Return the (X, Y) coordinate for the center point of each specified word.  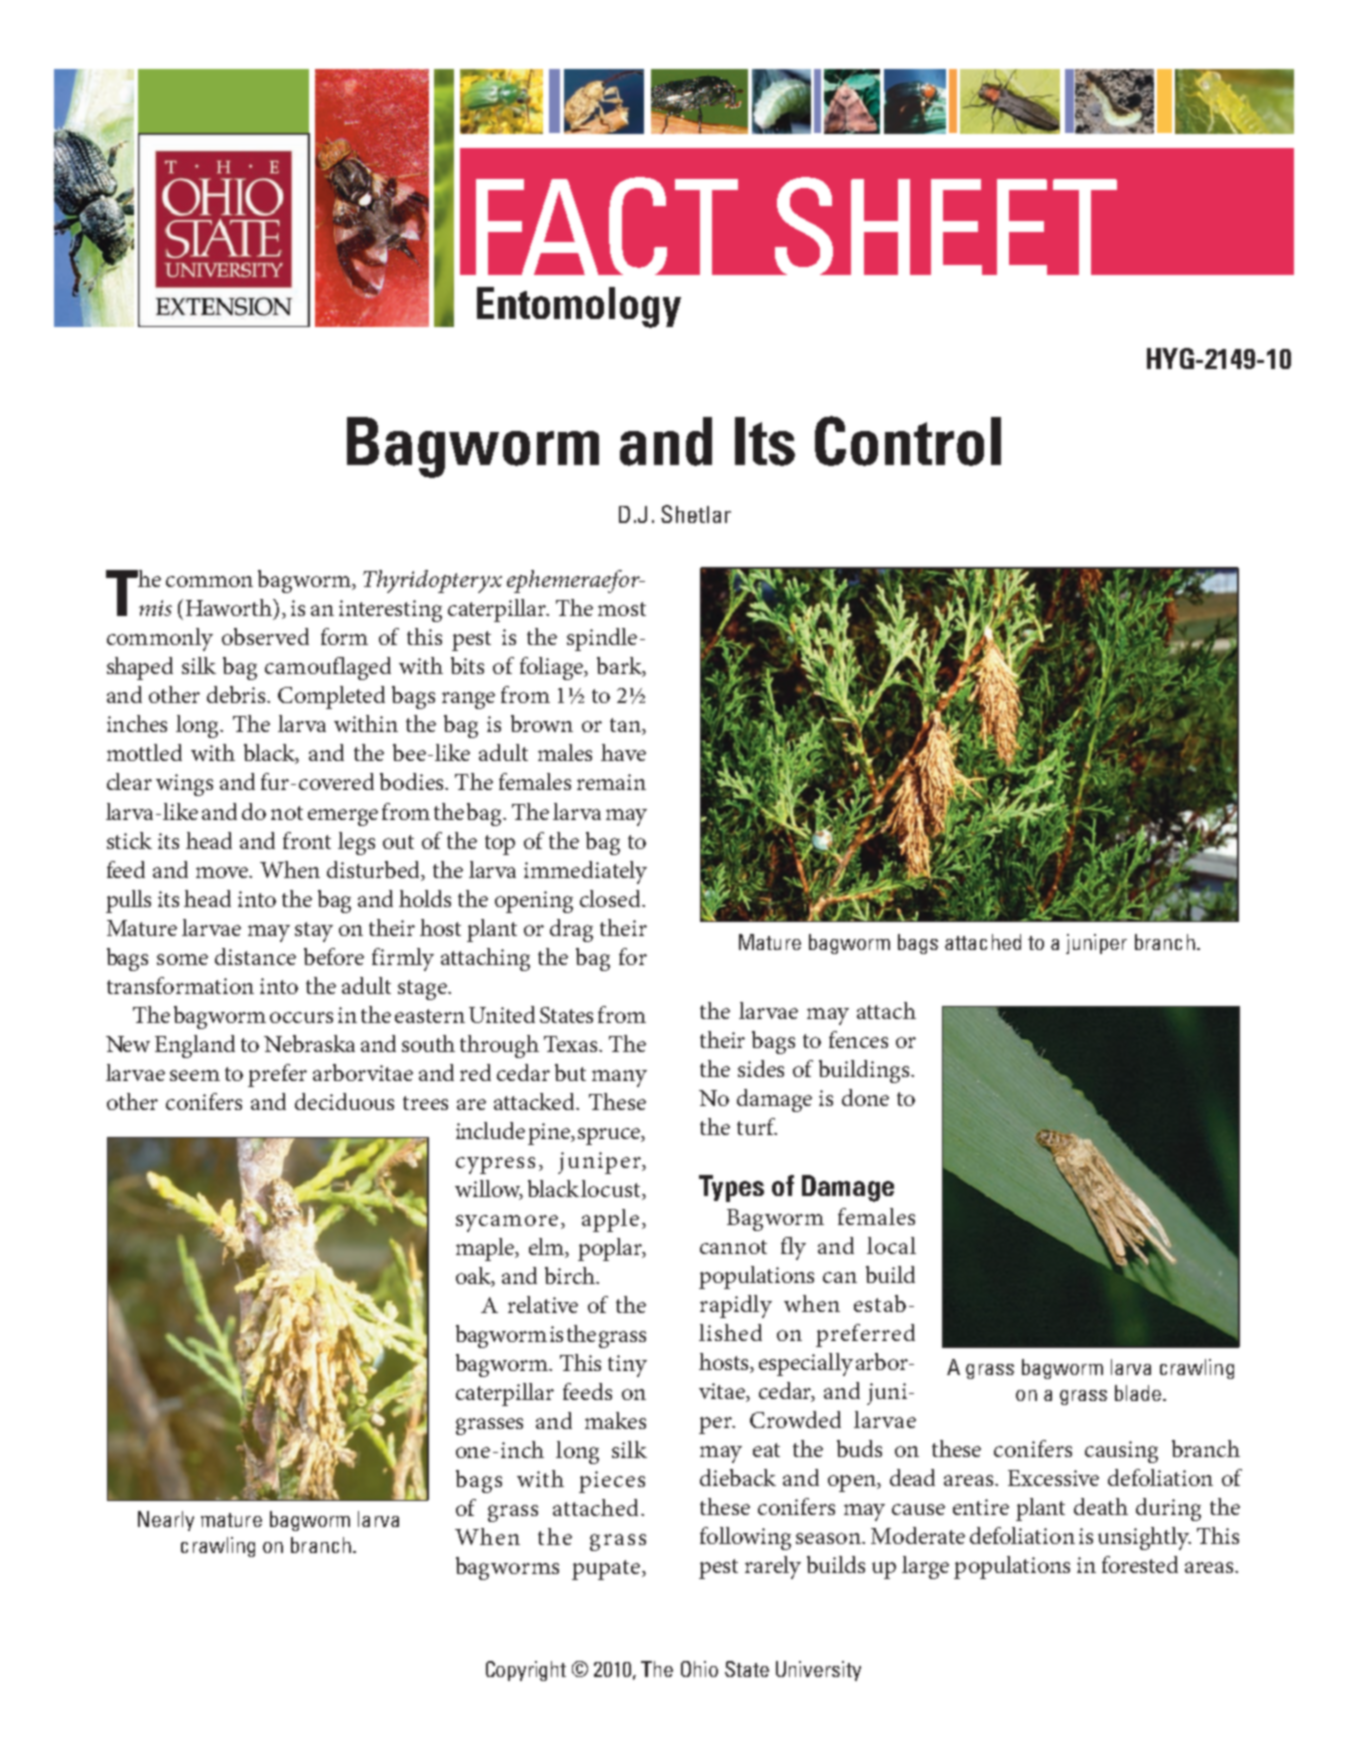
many (619, 1078)
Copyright (526, 1671)
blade (1138, 1393)
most (622, 609)
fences (858, 1039)
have (623, 752)
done (865, 1097)
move (223, 872)
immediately (585, 872)
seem (195, 1075)
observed (265, 636)
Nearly (166, 1521)
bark (620, 667)
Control (908, 441)
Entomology (579, 307)
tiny (627, 1366)
